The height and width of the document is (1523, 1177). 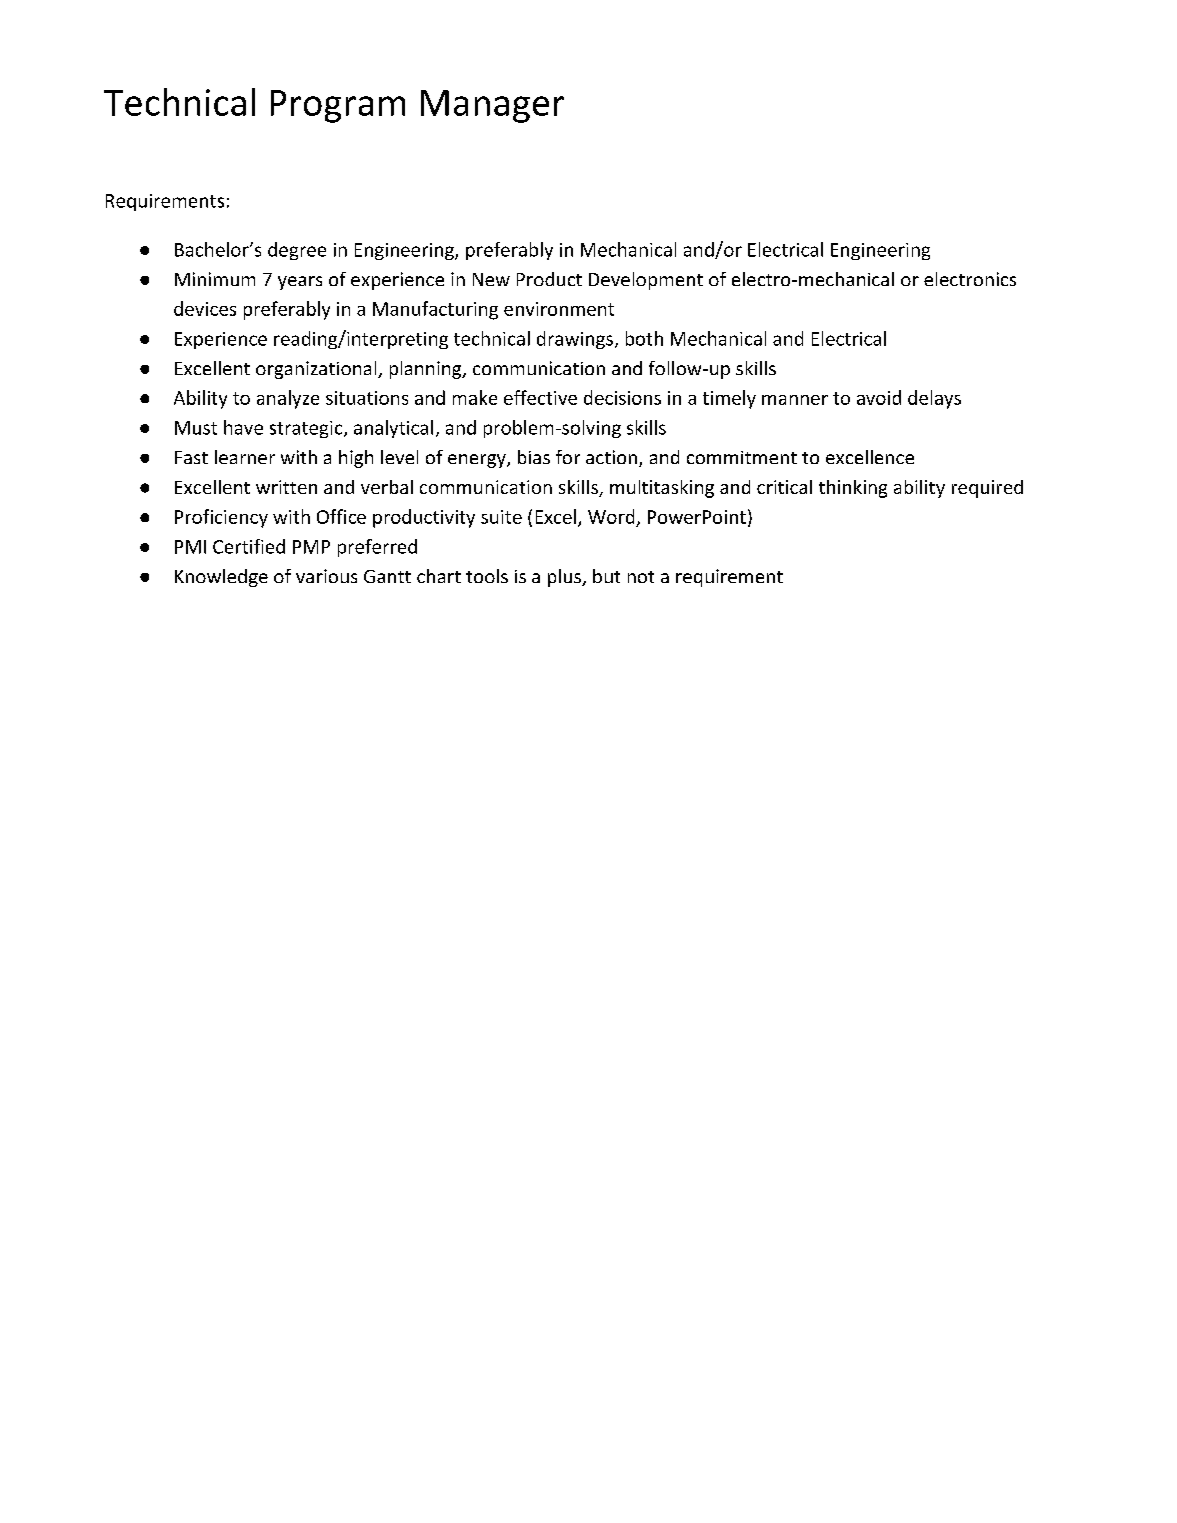 What do you see at coordinates (326, 576) in the document?
I see `various` at bounding box center [326, 576].
